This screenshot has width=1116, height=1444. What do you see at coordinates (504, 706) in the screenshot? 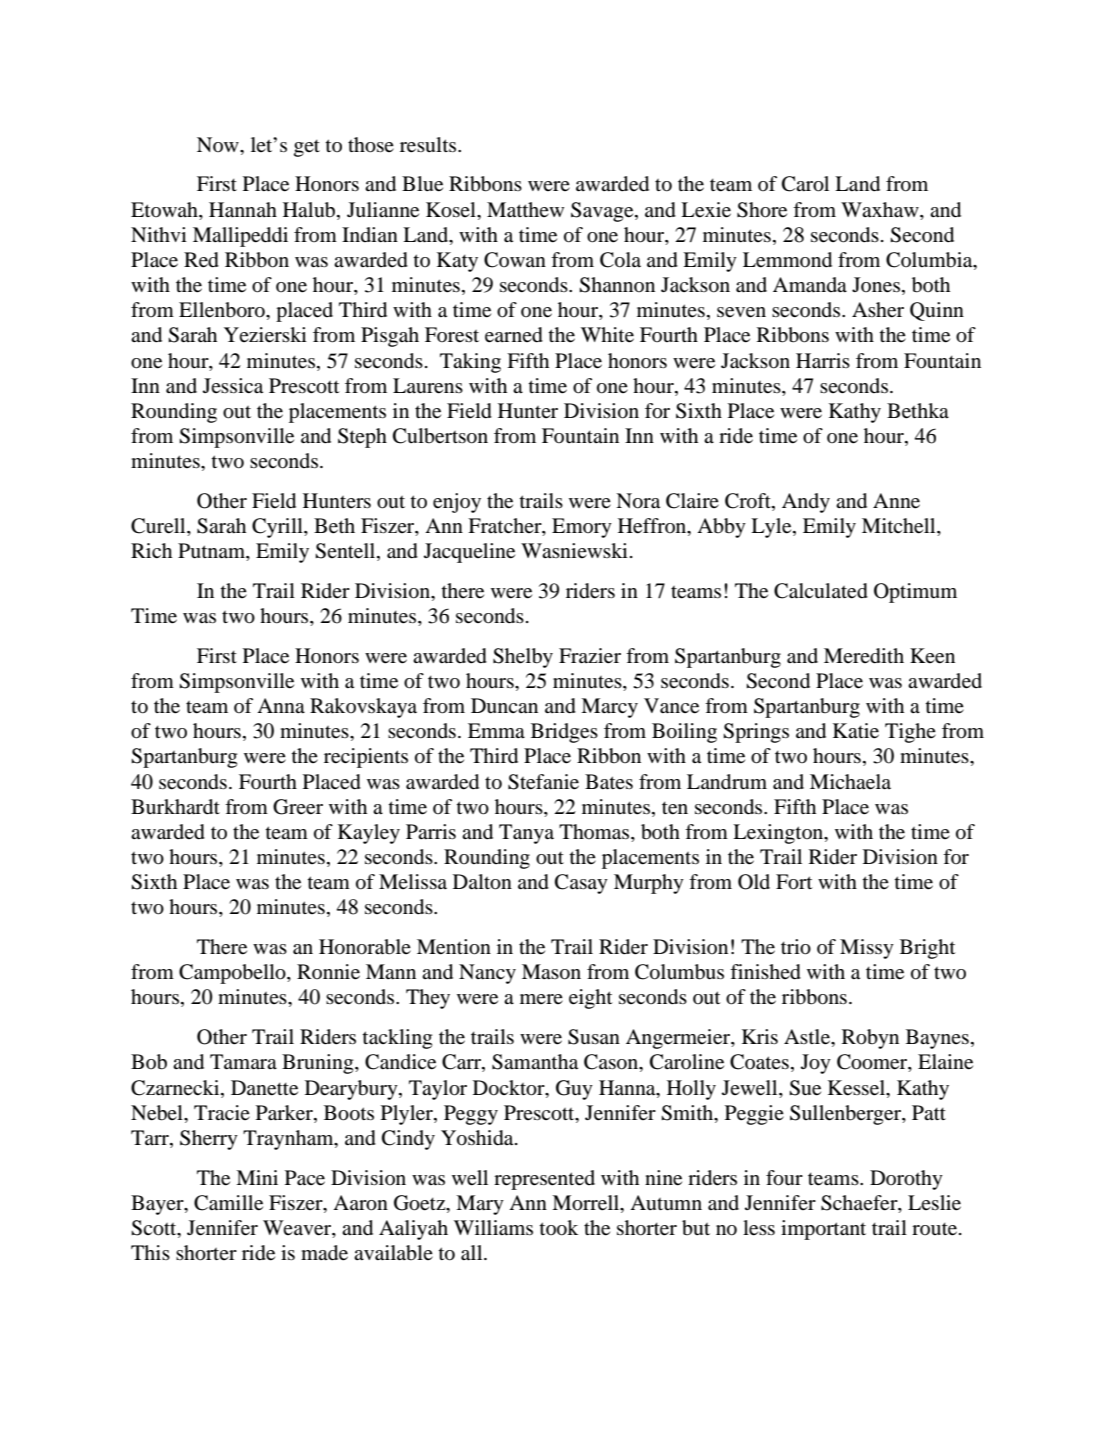
I see `Duncan` at bounding box center [504, 706].
